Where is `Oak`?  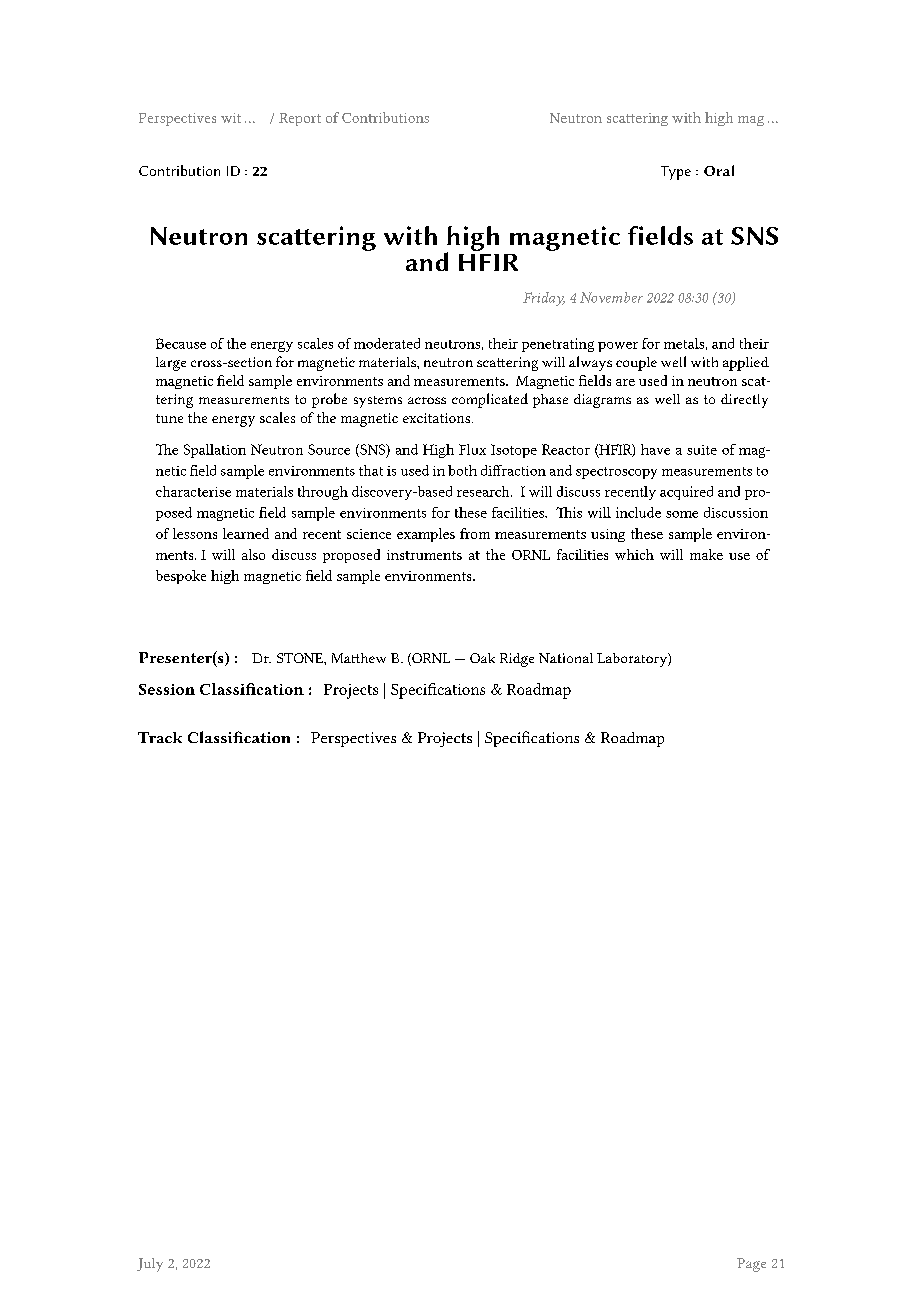 Oak is located at coordinates (482, 658).
